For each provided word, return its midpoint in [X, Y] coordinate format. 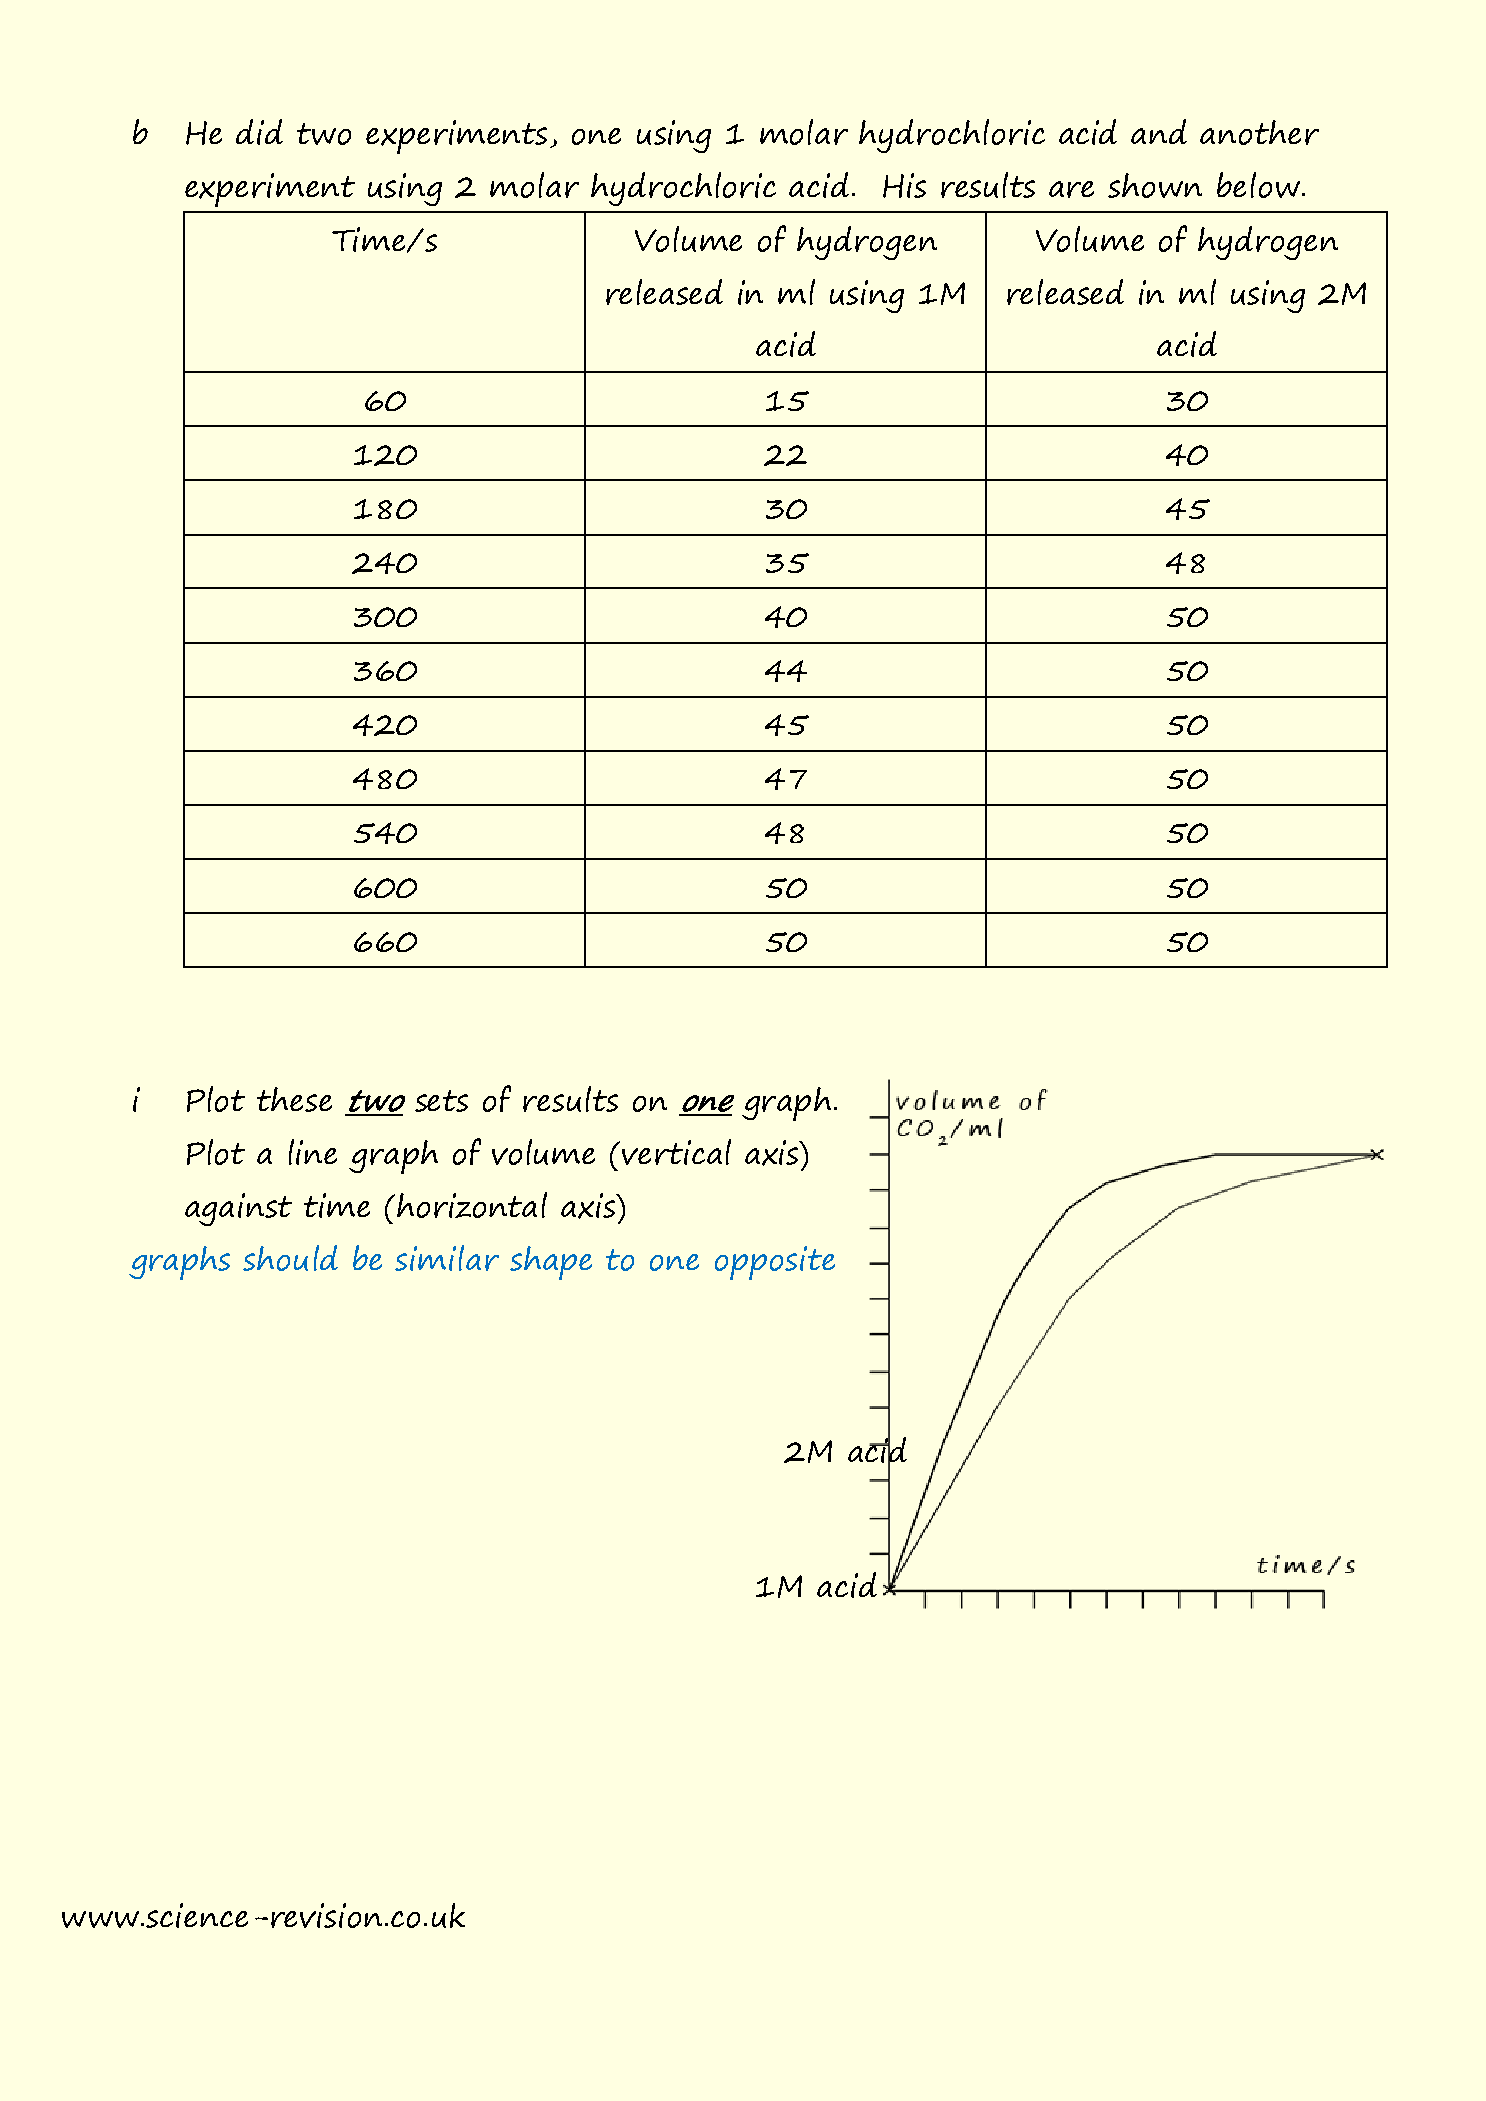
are [1071, 189]
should [290, 1258]
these [294, 1099]
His [904, 185]
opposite [775, 1263]
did [259, 132]
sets [441, 1101]
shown [1155, 185]
